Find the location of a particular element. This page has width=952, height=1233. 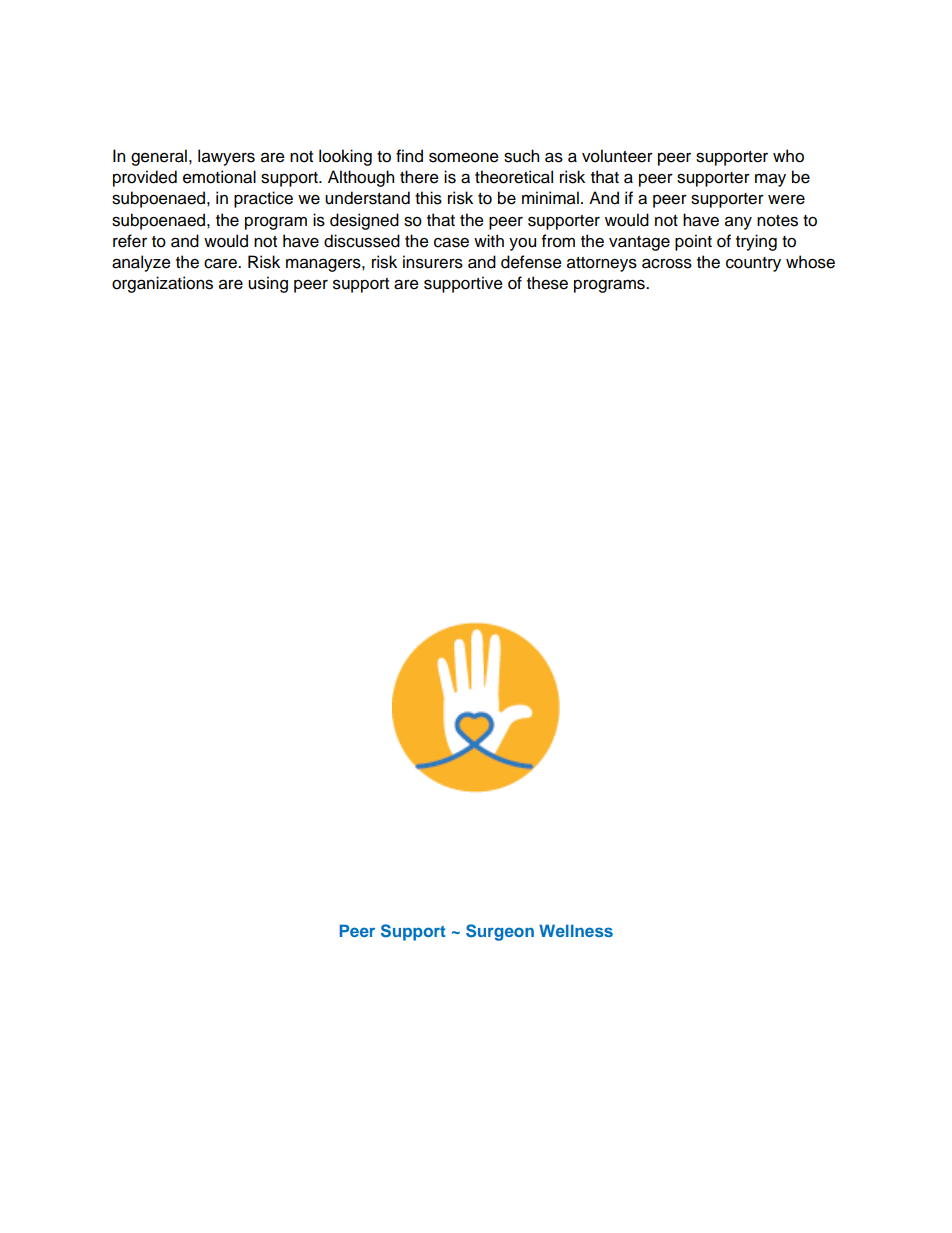

emotional is located at coordinates (219, 177).
